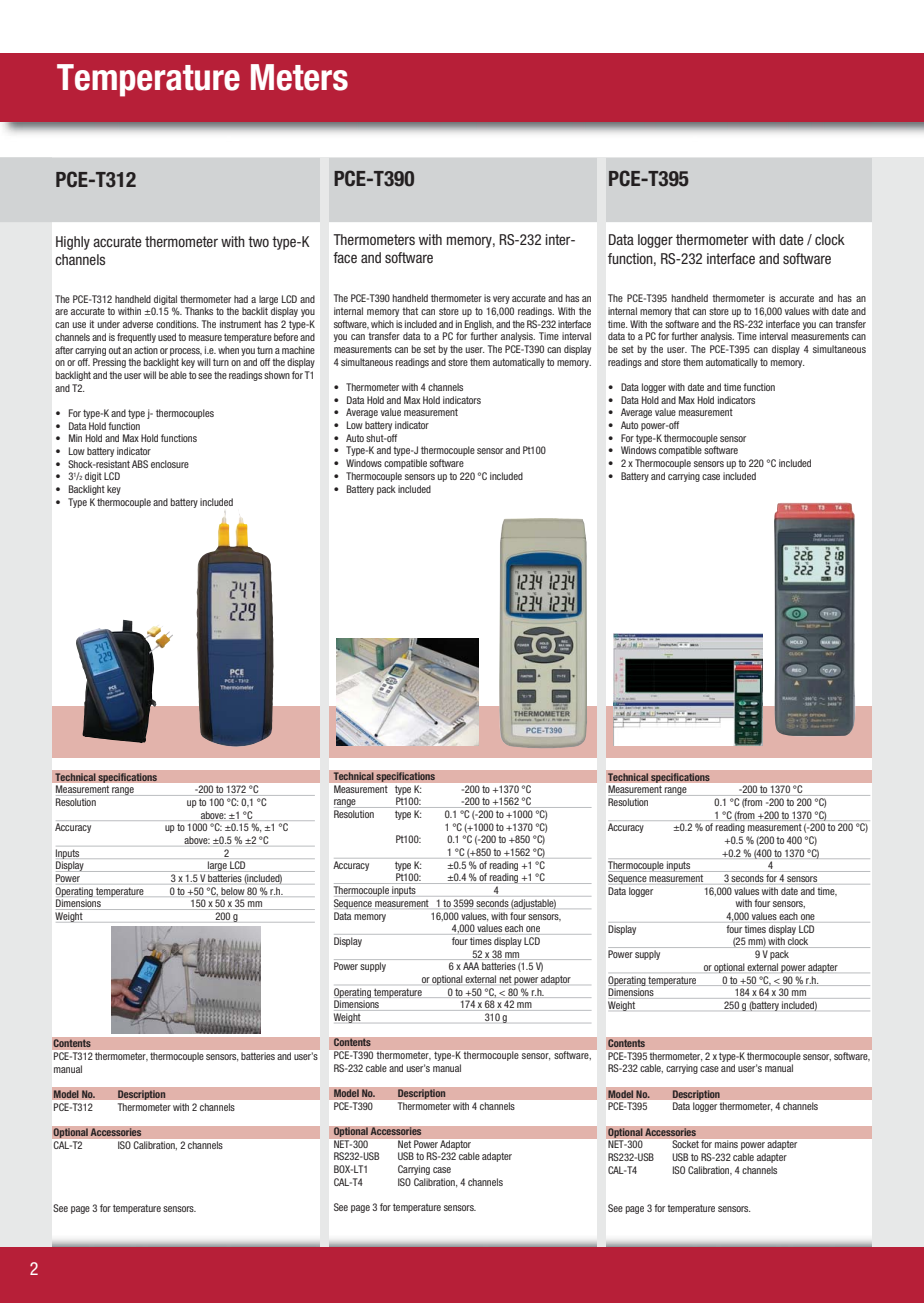 This page has width=924, height=1308. What do you see at coordinates (382, 324) in the page?
I see `which` at bounding box center [382, 324].
